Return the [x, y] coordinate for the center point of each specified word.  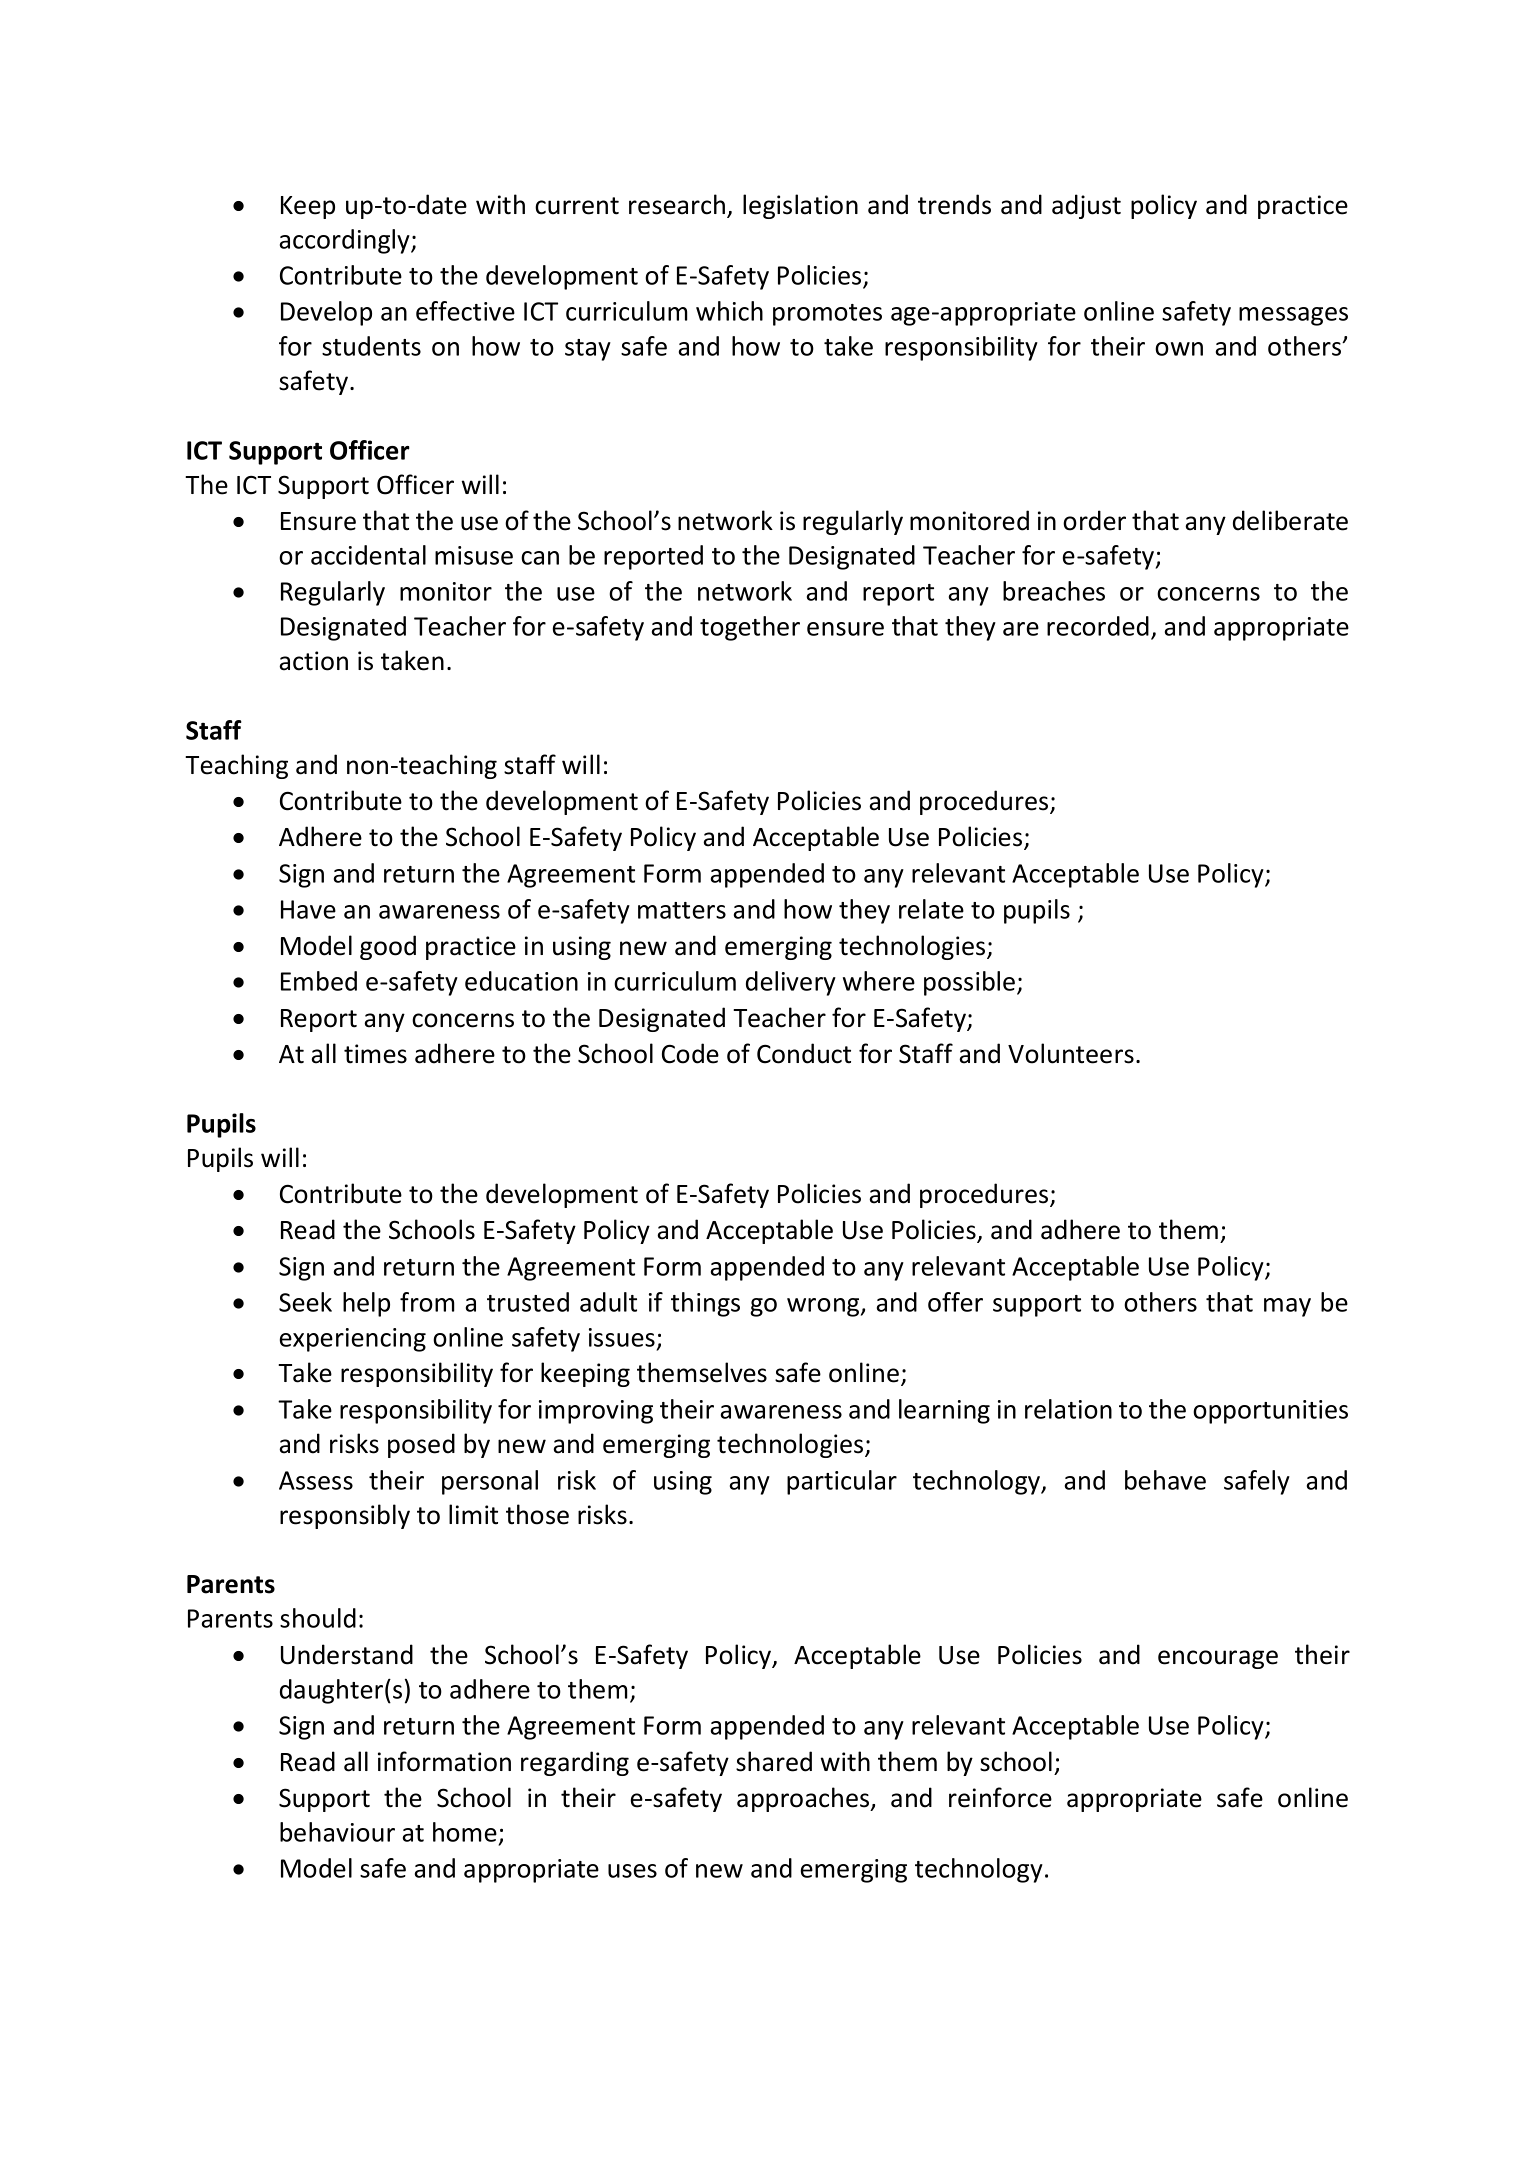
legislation [800, 206]
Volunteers [1071, 1053]
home [465, 1832]
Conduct [804, 1053]
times [375, 1054]
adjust [1086, 206]
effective [465, 311]
